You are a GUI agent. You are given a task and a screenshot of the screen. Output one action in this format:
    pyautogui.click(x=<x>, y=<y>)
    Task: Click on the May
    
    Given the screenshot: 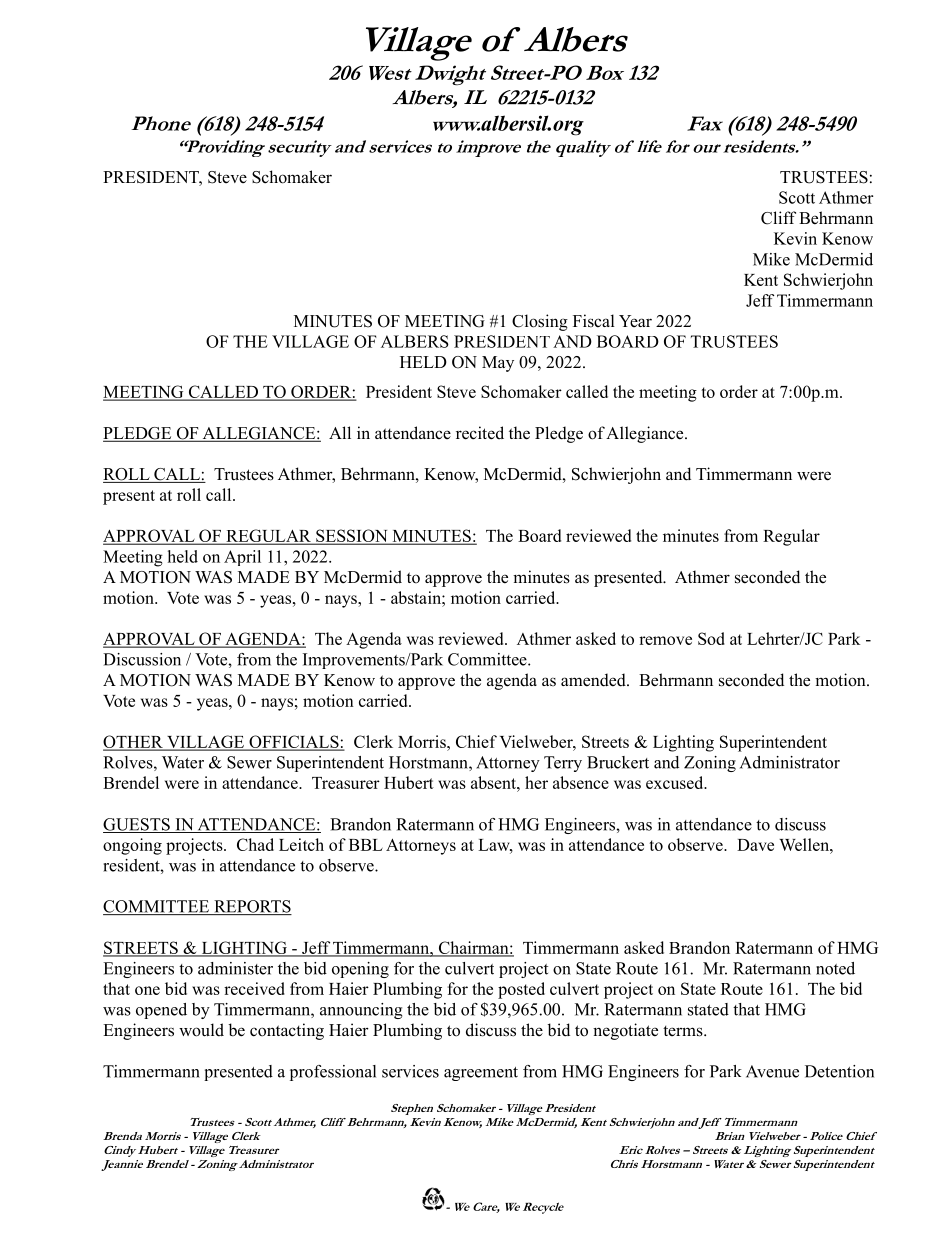 What is the action you would take?
    pyautogui.click(x=498, y=364)
